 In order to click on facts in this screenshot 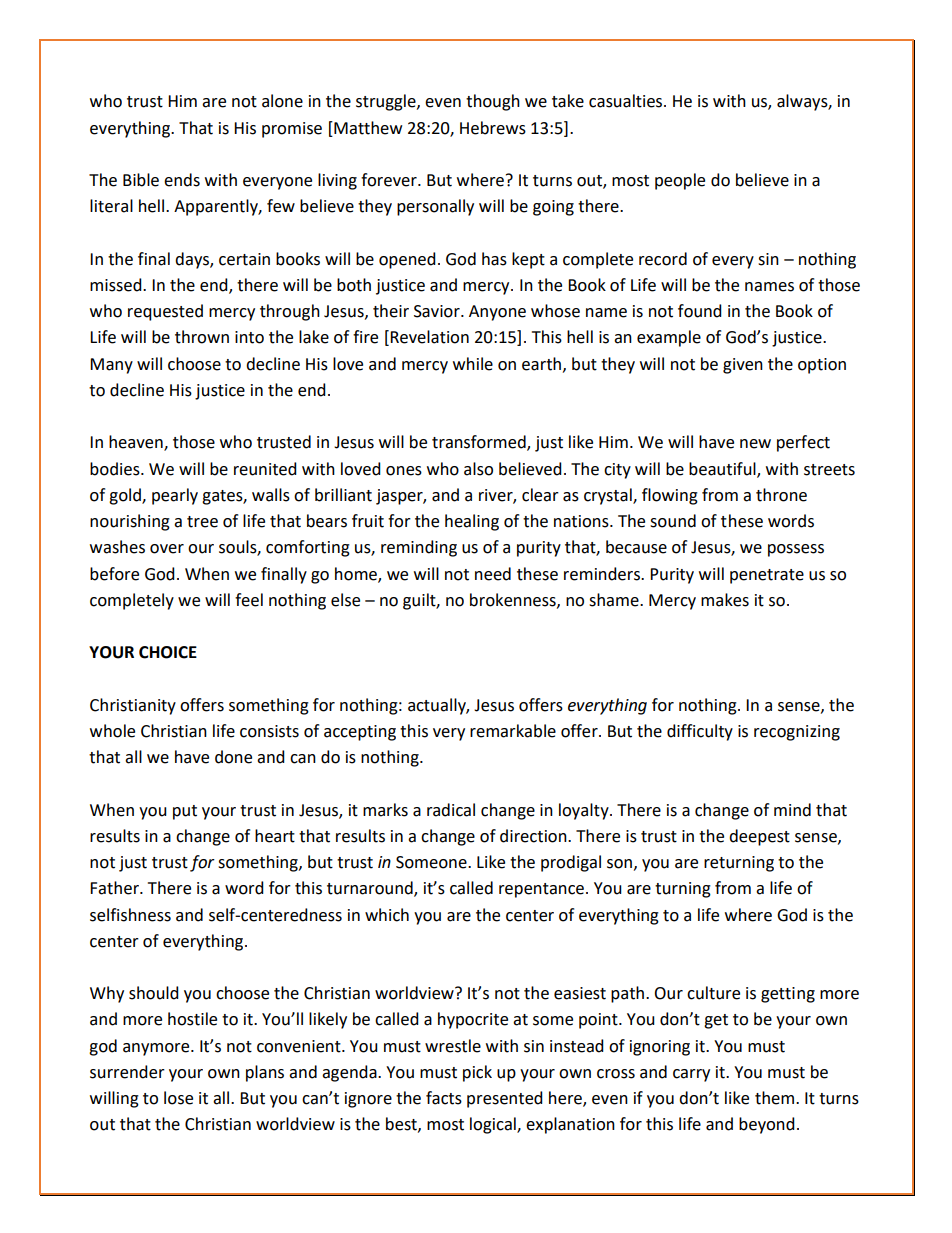, I will do `click(444, 1098)`.
